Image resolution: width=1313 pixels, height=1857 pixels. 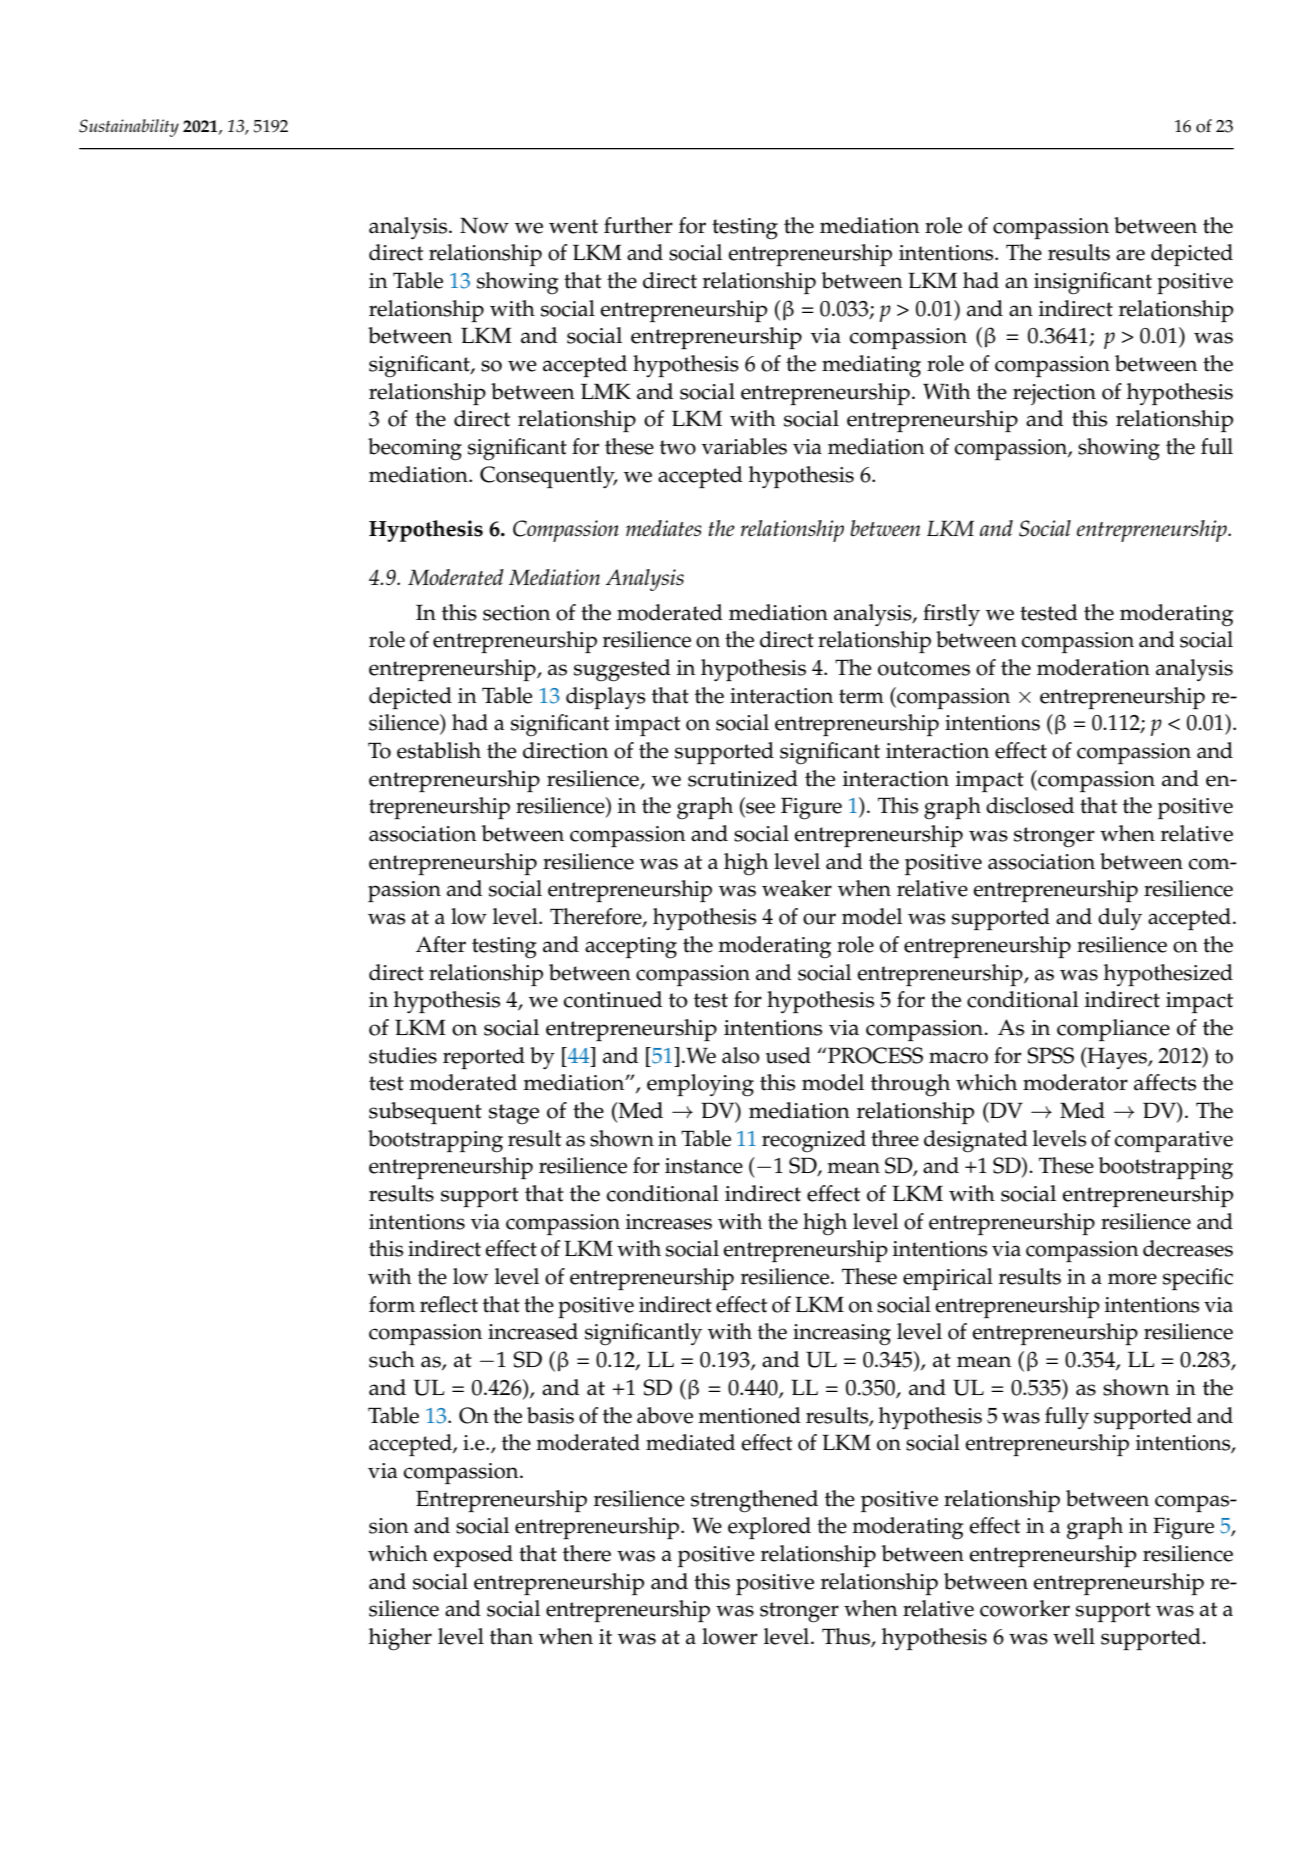 What do you see at coordinates (1025, 1608) in the image?
I see `coworker` at bounding box center [1025, 1608].
